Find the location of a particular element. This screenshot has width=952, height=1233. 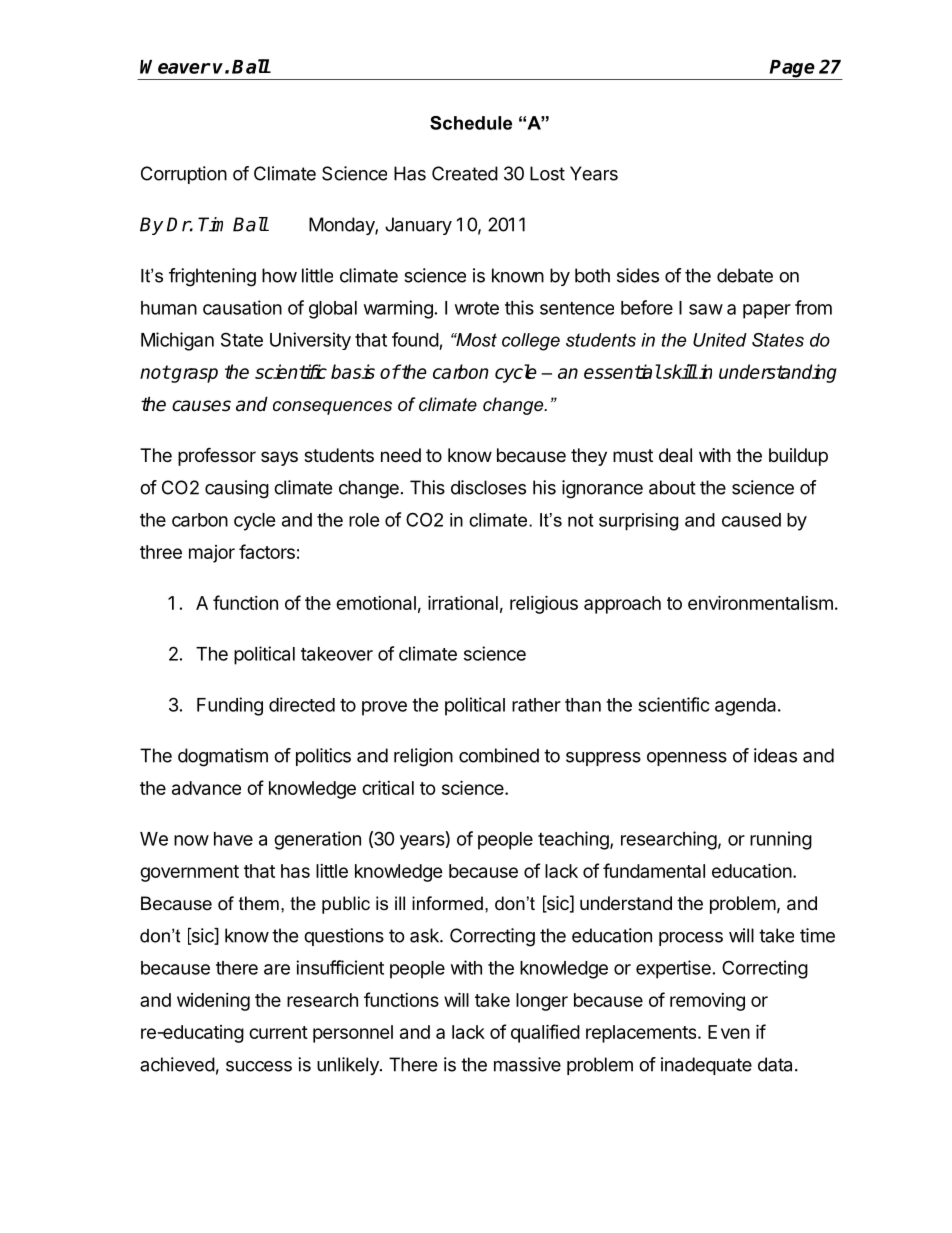

discloses is located at coordinates (488, 487).
